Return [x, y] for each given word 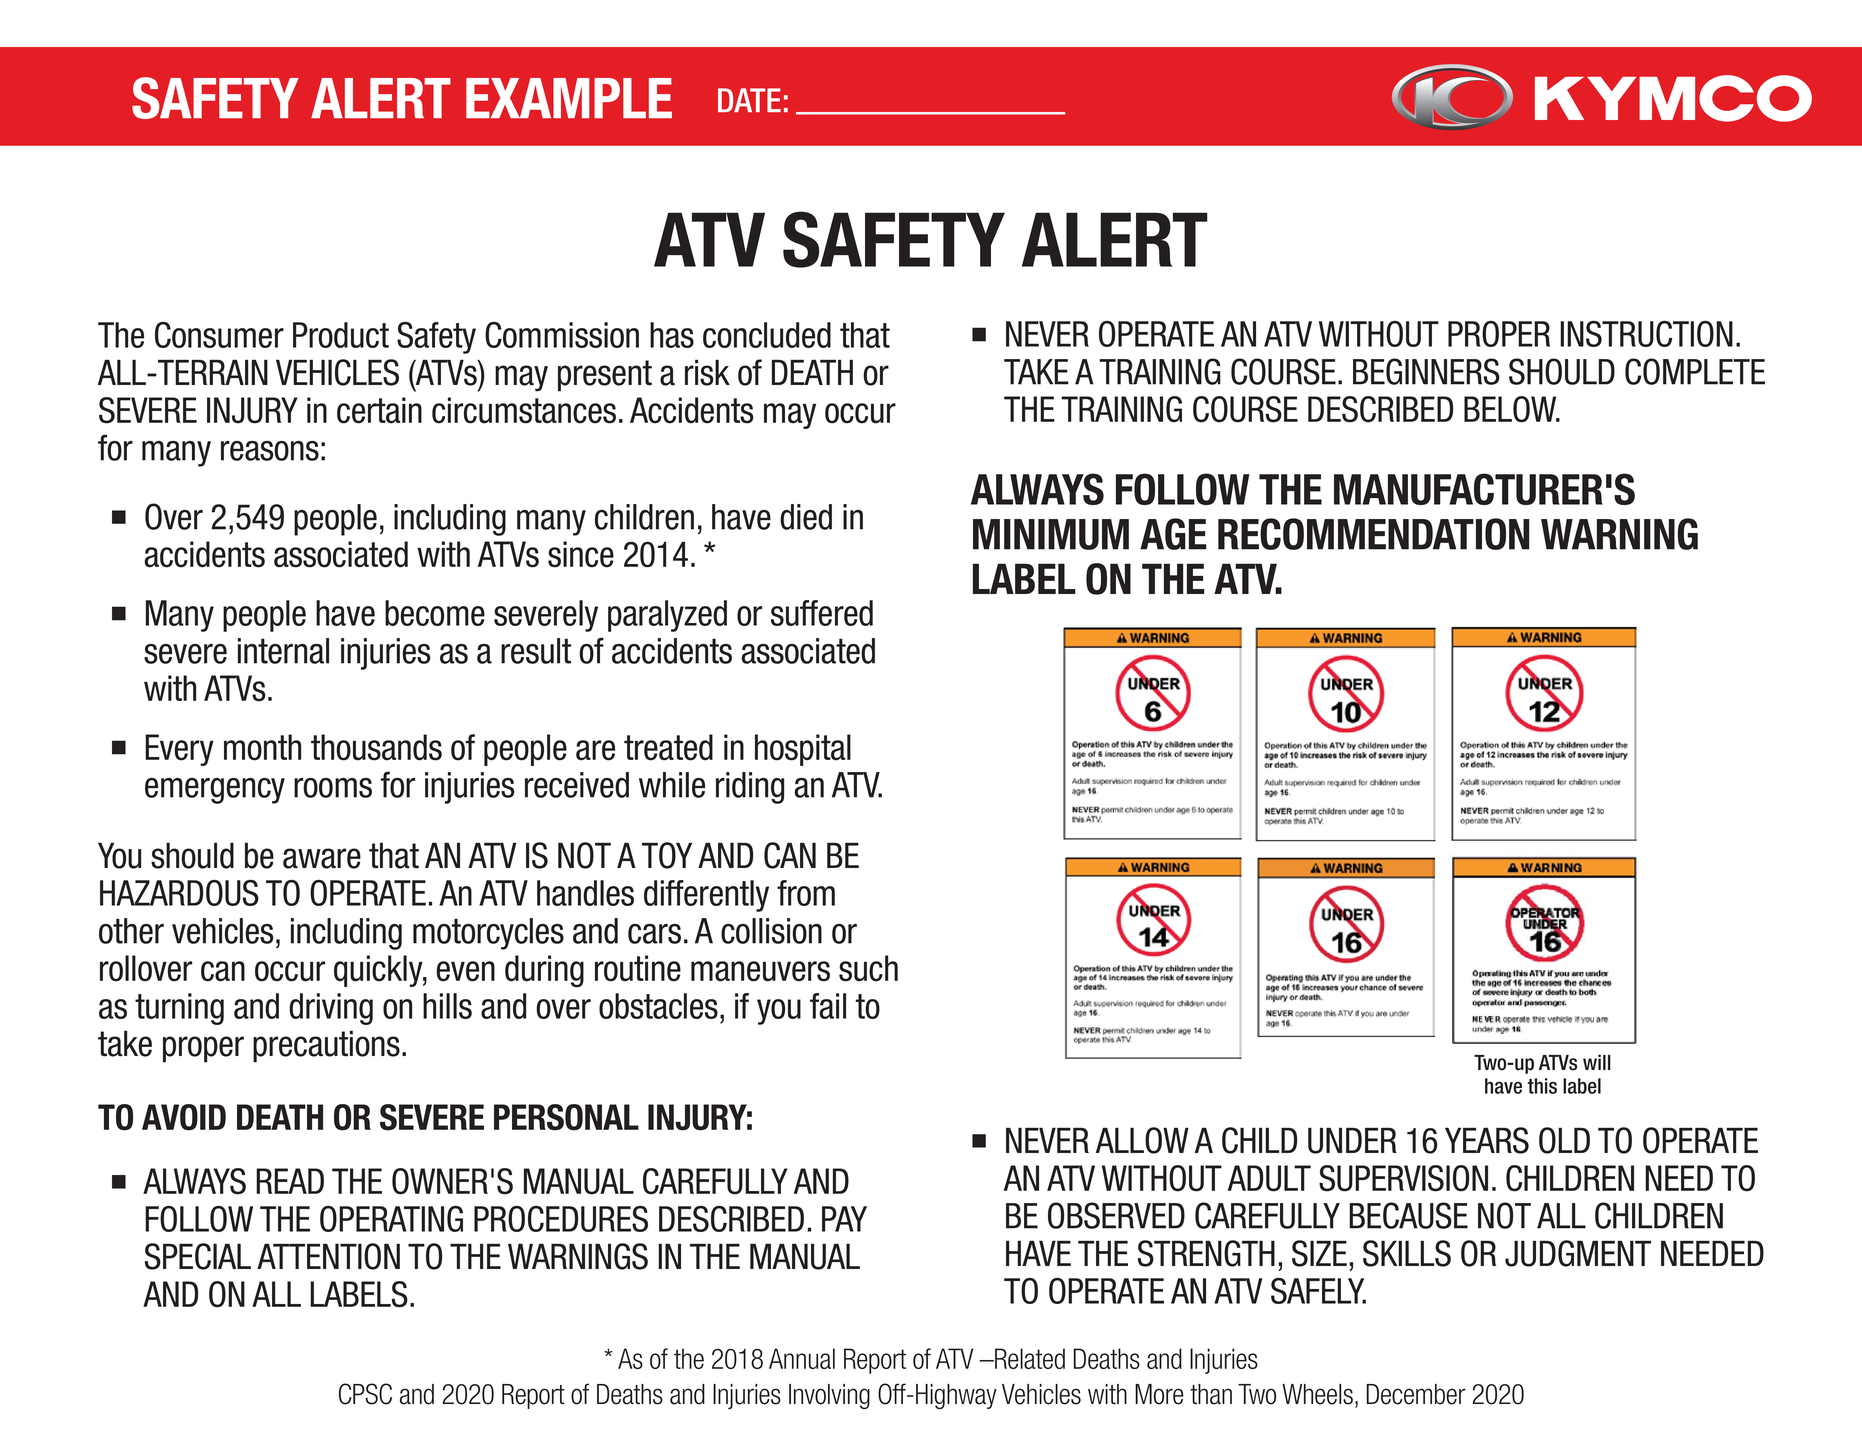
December [1416, 1394]
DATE [749, 100]
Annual [802, 1358]
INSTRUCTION [1646, 334]
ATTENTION [328, 1256]
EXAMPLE [569, 98]
